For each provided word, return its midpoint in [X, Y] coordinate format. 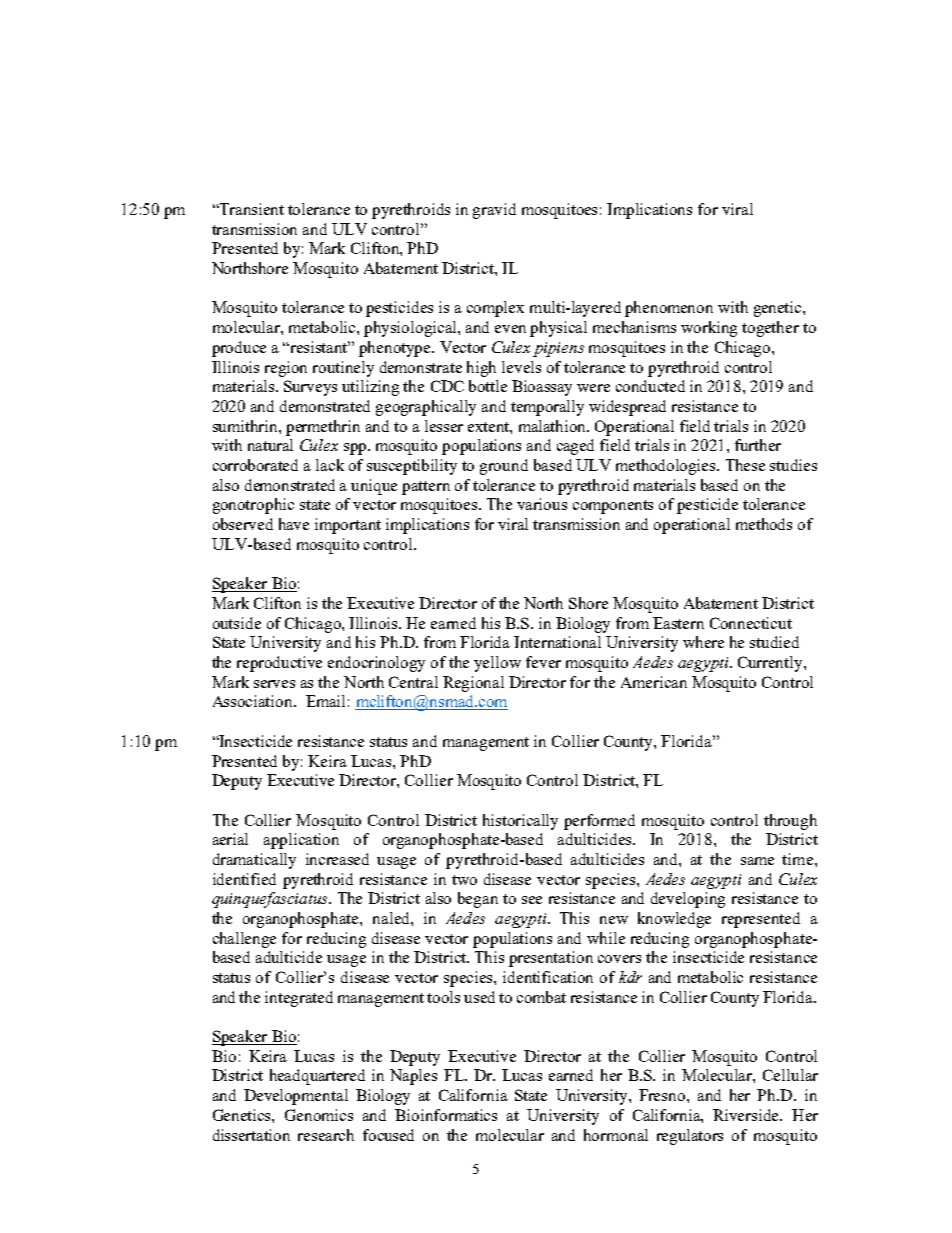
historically [520, 822]
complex [495, 309]
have [294, 524]
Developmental [296, 1097]
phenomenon [669, 309]
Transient [251, 209]
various [542, 504]
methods [764, 524]
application [301, 841]
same [757, 861]
